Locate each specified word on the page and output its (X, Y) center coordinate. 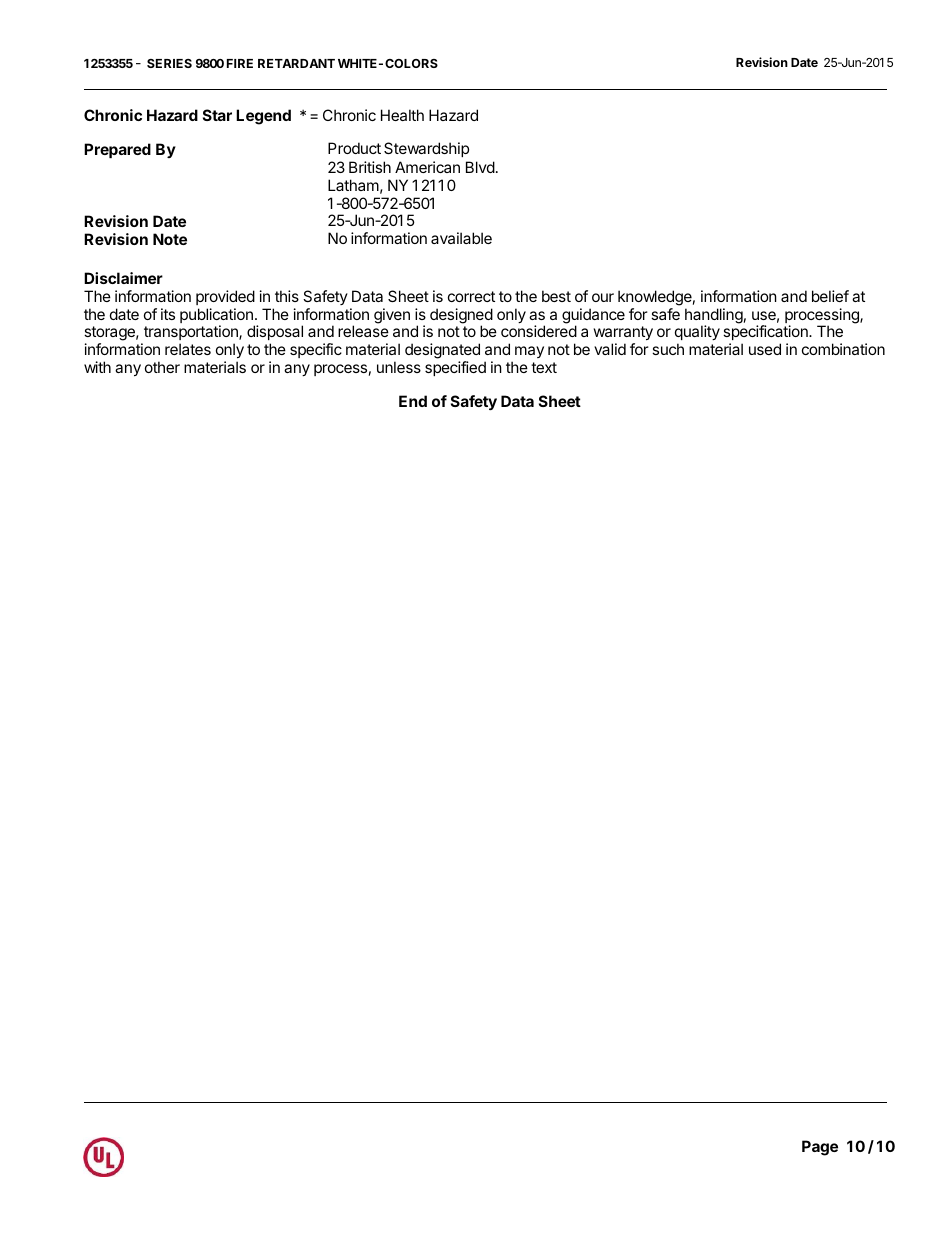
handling (714, 317)
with (97, 367)
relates (188, 349)
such (668, 349)
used (765, 349)
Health (402, 115)
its (168, 314)
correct (471, 296)
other (162, 367)
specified (455, 368)
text (544, 367)
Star (217, 115)
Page (820, 1148)
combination (843, 349)
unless (399, 367)
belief (830, 296)
